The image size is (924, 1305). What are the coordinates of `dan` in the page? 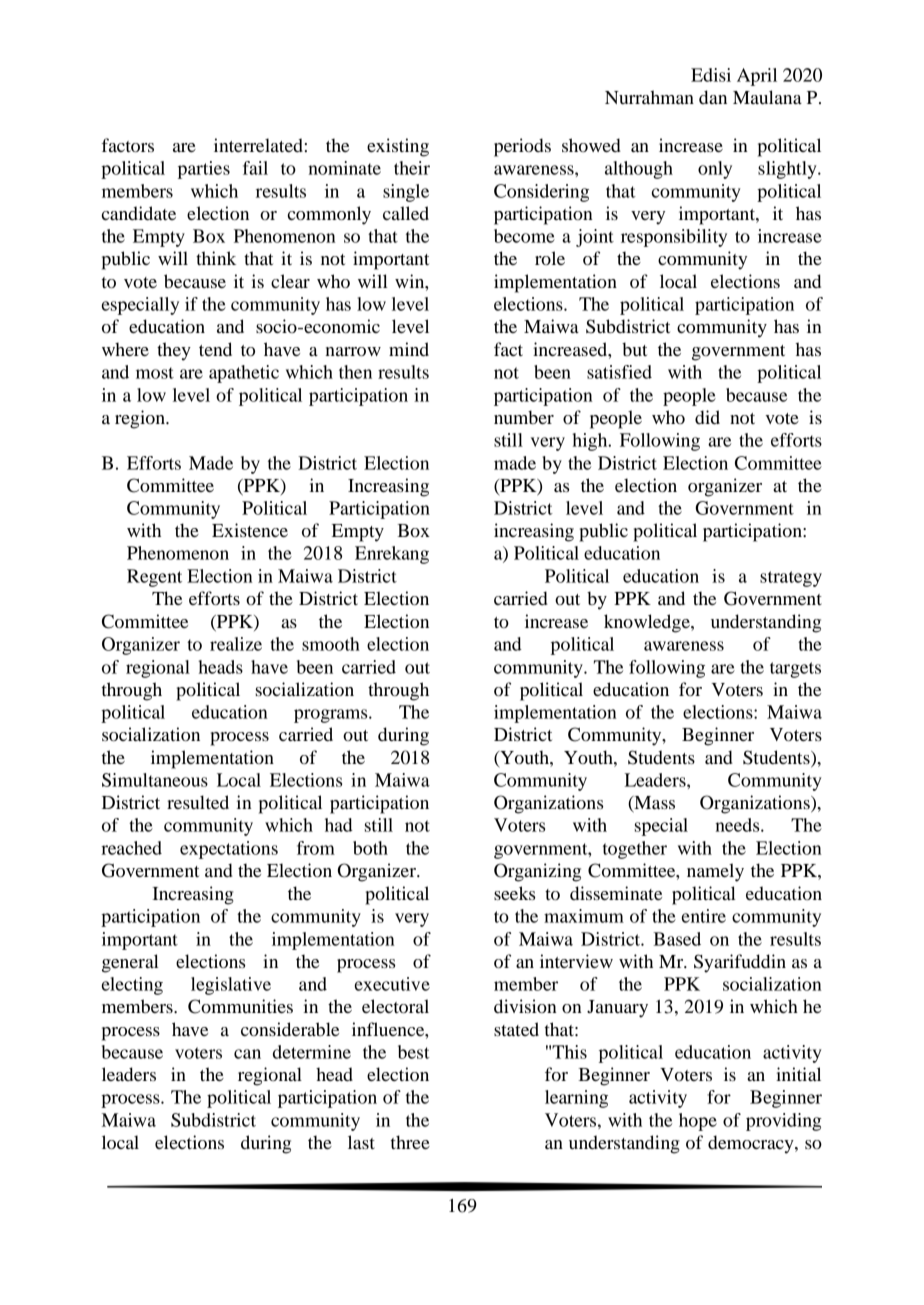 It's located at (713, 97).
